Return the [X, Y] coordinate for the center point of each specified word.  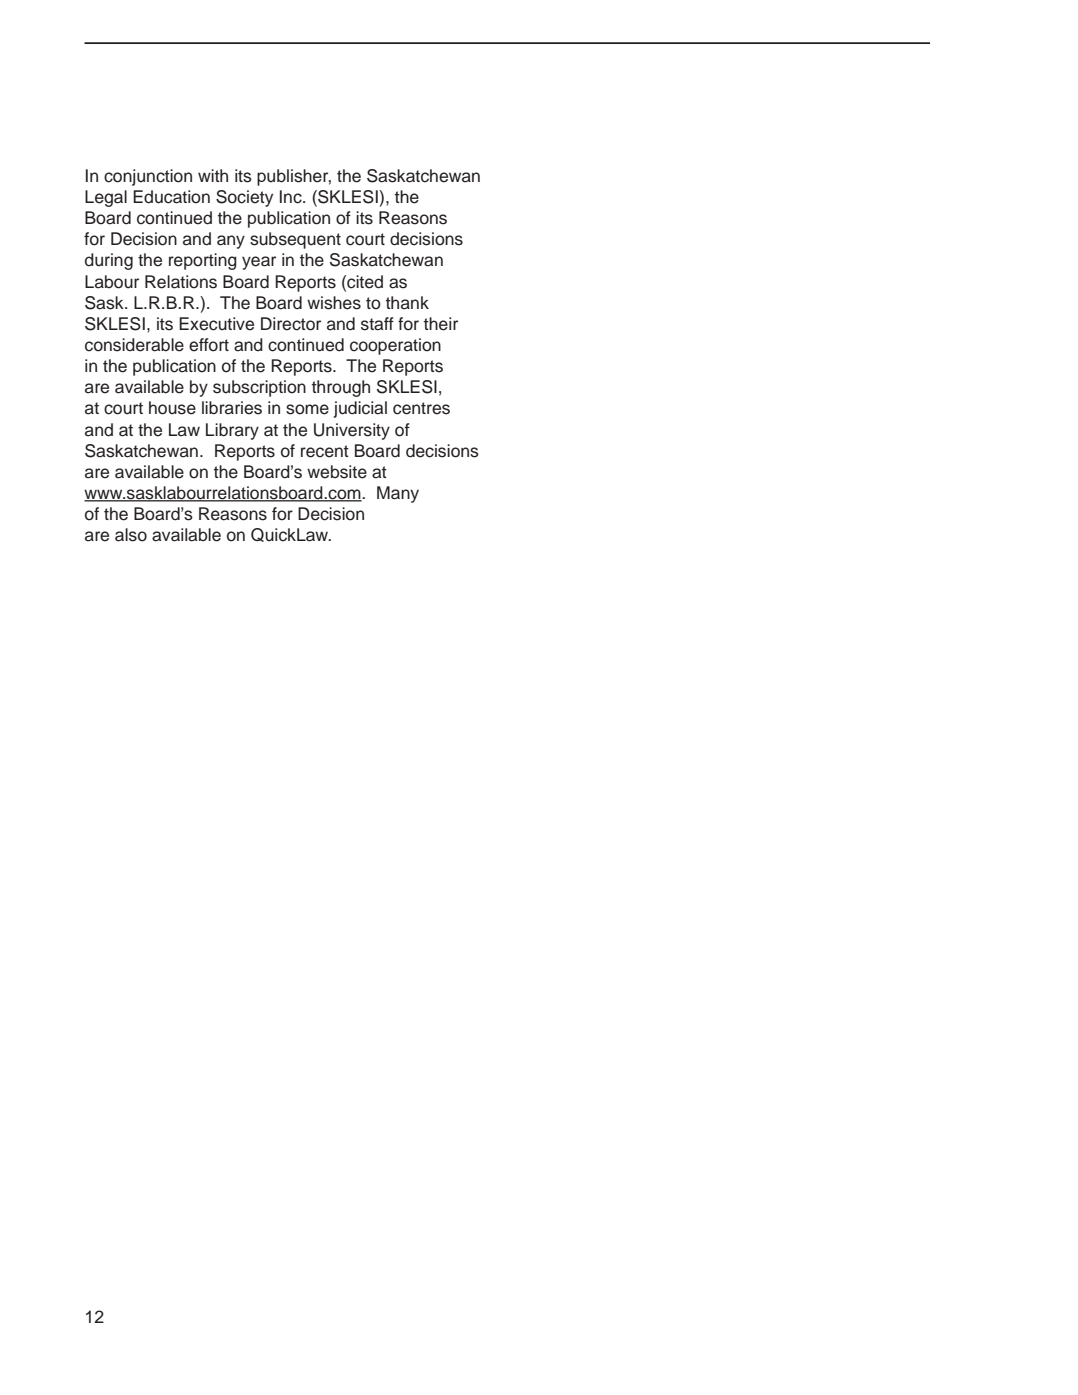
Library [232, 431]
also [131, 535]
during [109, 261]
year [259, 263]
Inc [292, 197]
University [352, 431]
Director [291, 324]
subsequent [295, 240]
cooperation [395, 346]
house [172, 408]
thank [407, 303]
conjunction [148, 177]
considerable [134, 345]
